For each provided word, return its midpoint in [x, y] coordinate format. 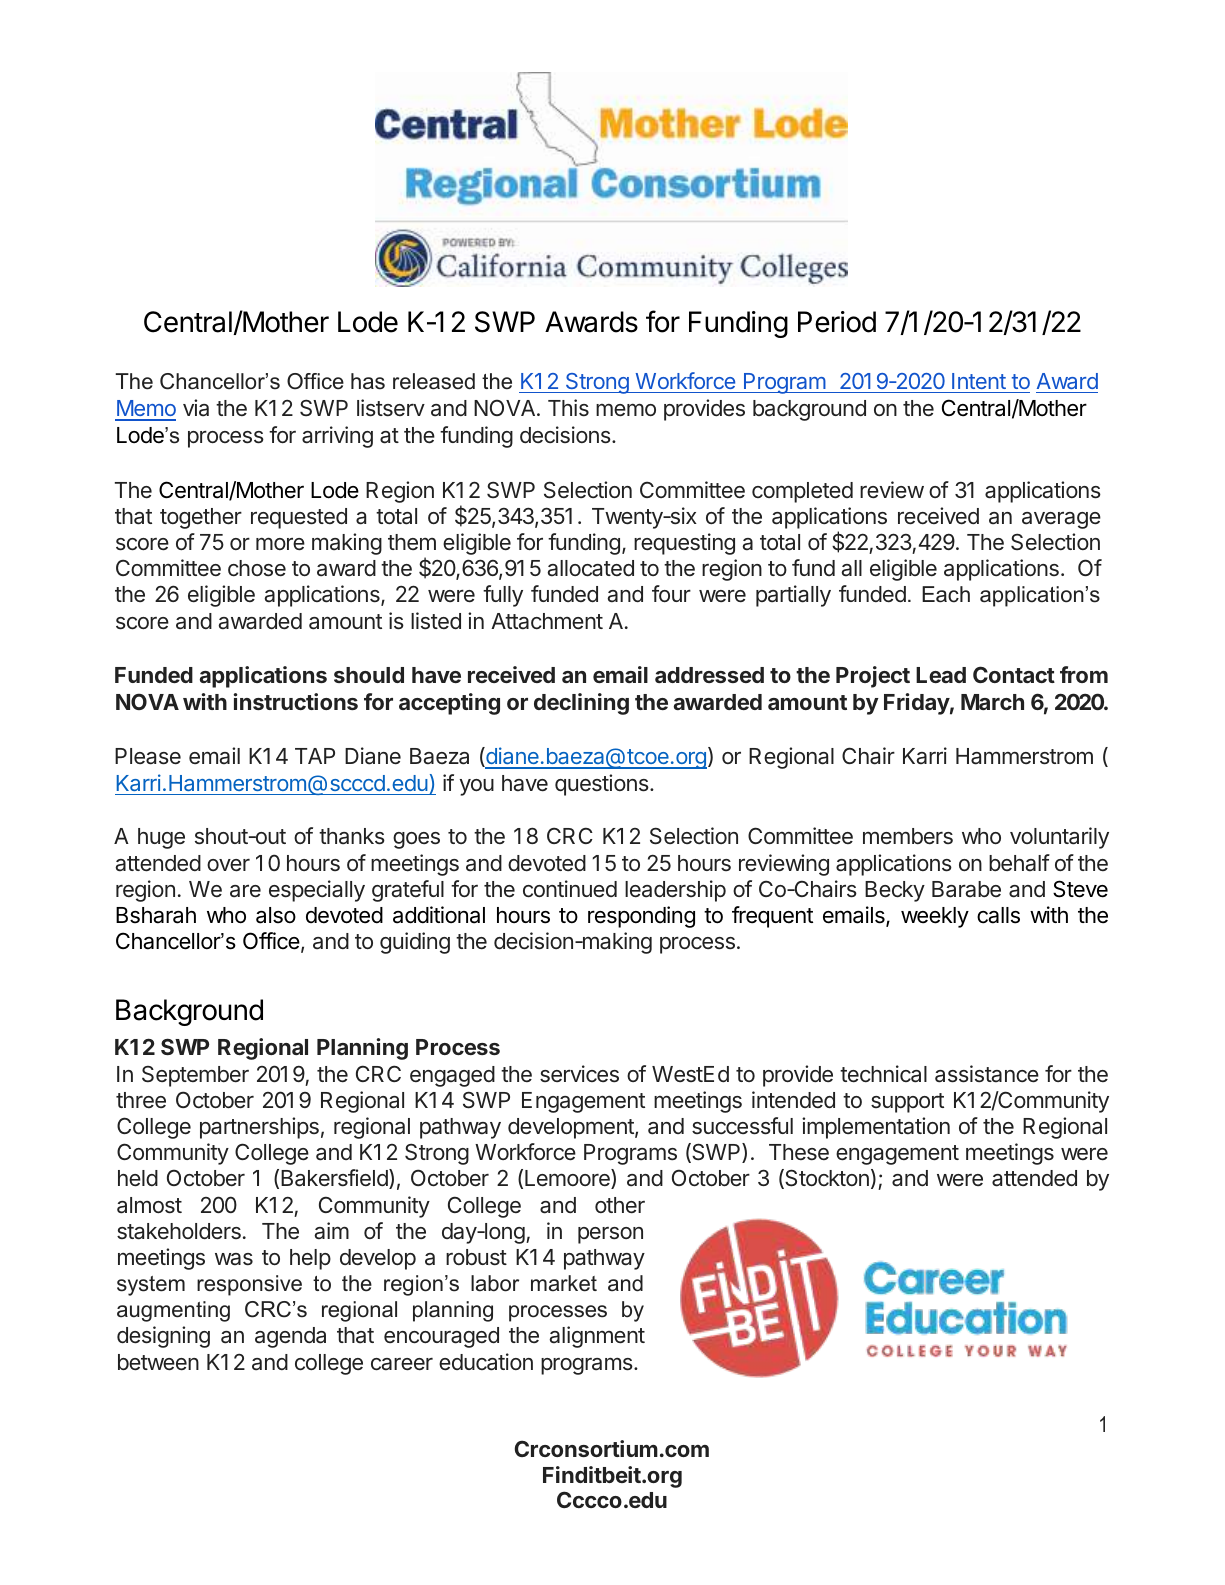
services [579, 1074]
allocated [590, 568]
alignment [597, 1337]
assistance [987, 1074]
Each [946, 594]
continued [570, 889]
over [228, 865]
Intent [979, 381]
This [568, 408]
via [196, 408]
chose [257, 568]
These [799, 1152]
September [195, 1076]
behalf [1019, 863]
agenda [290, 1337]
